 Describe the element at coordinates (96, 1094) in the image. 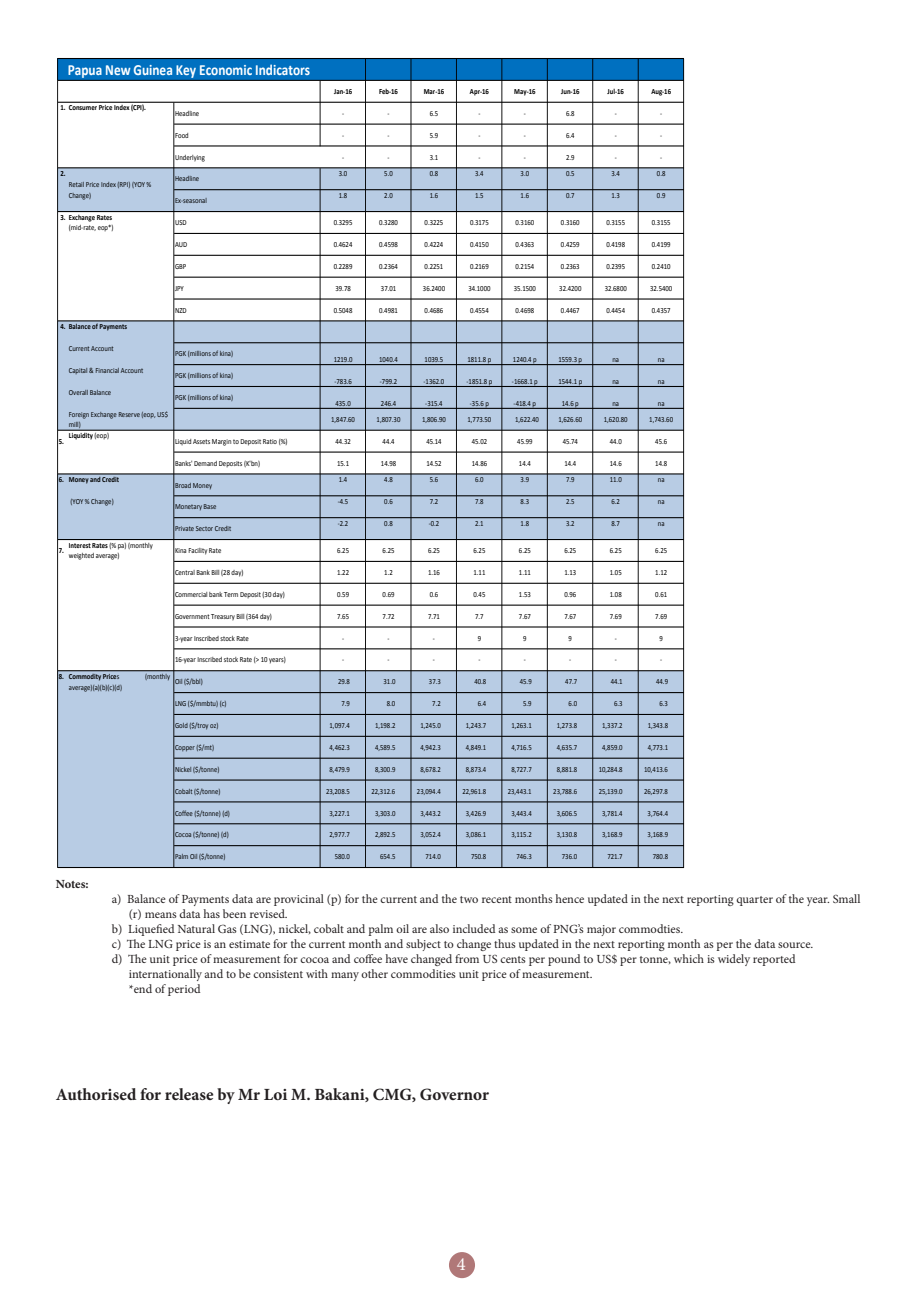

I see `Authorised` at that location.
